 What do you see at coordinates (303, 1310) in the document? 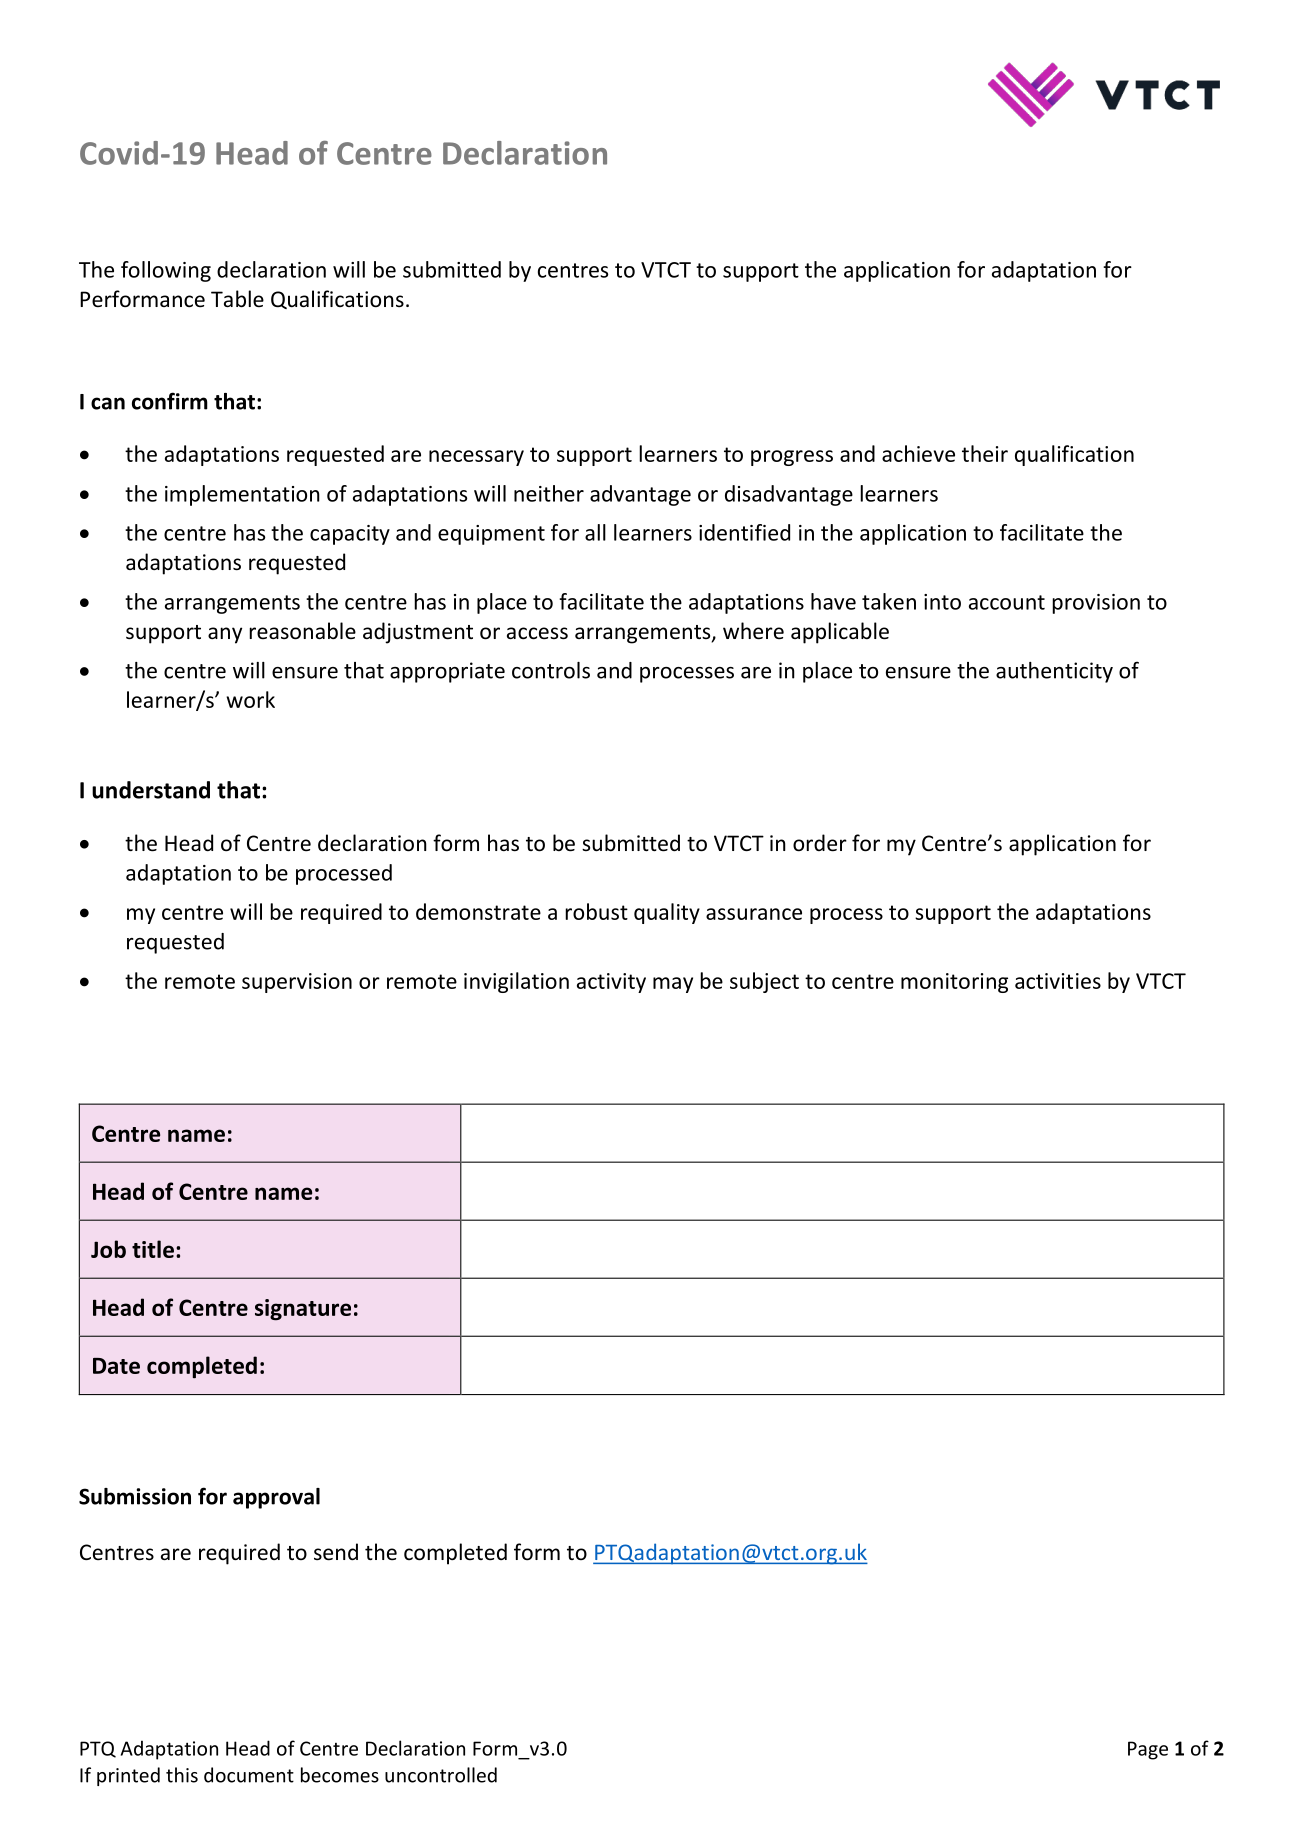
I see `signature` at bounding box center [303, 1310].
